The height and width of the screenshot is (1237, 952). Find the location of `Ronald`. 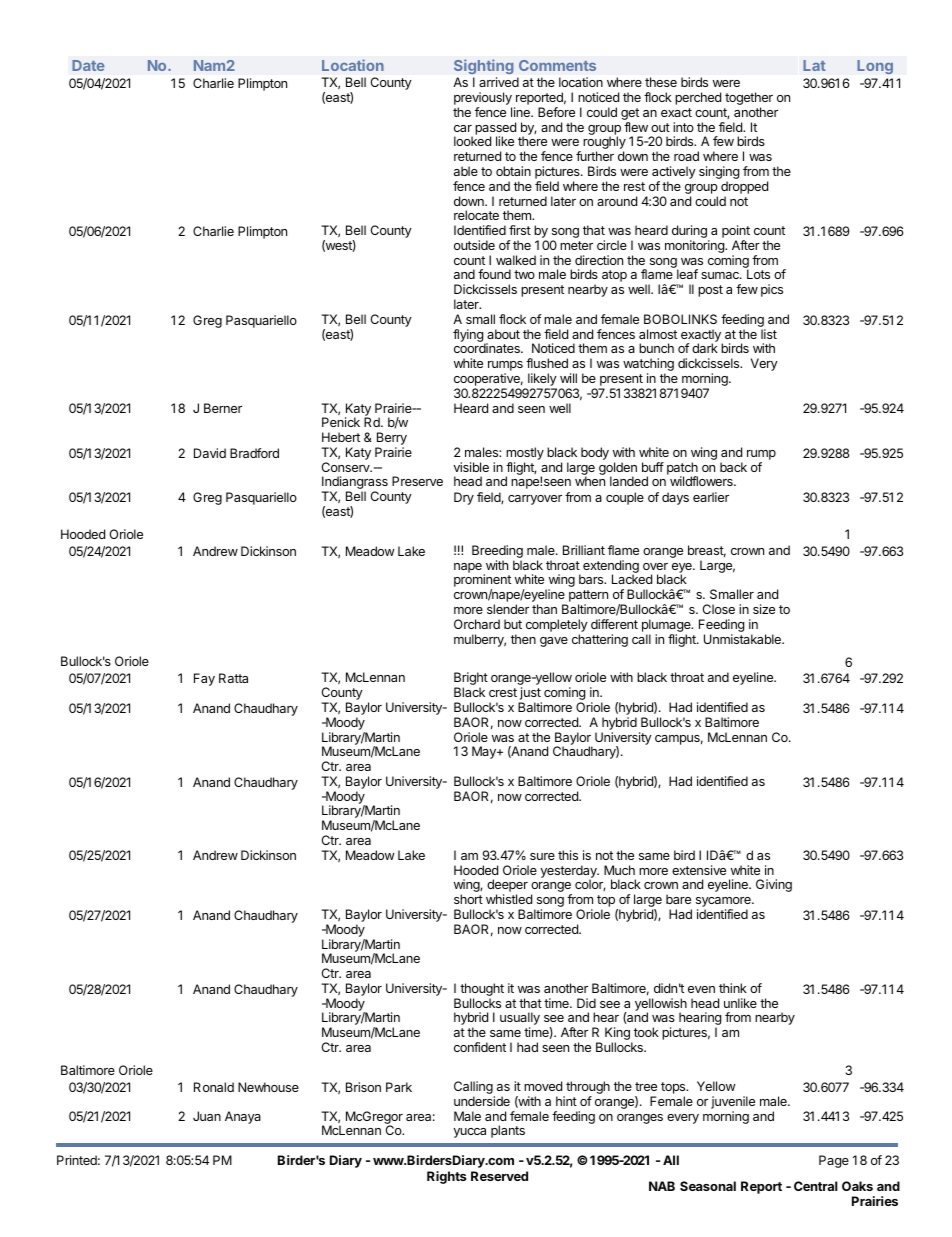

Ronald is located at coordinates (214, 1087).
